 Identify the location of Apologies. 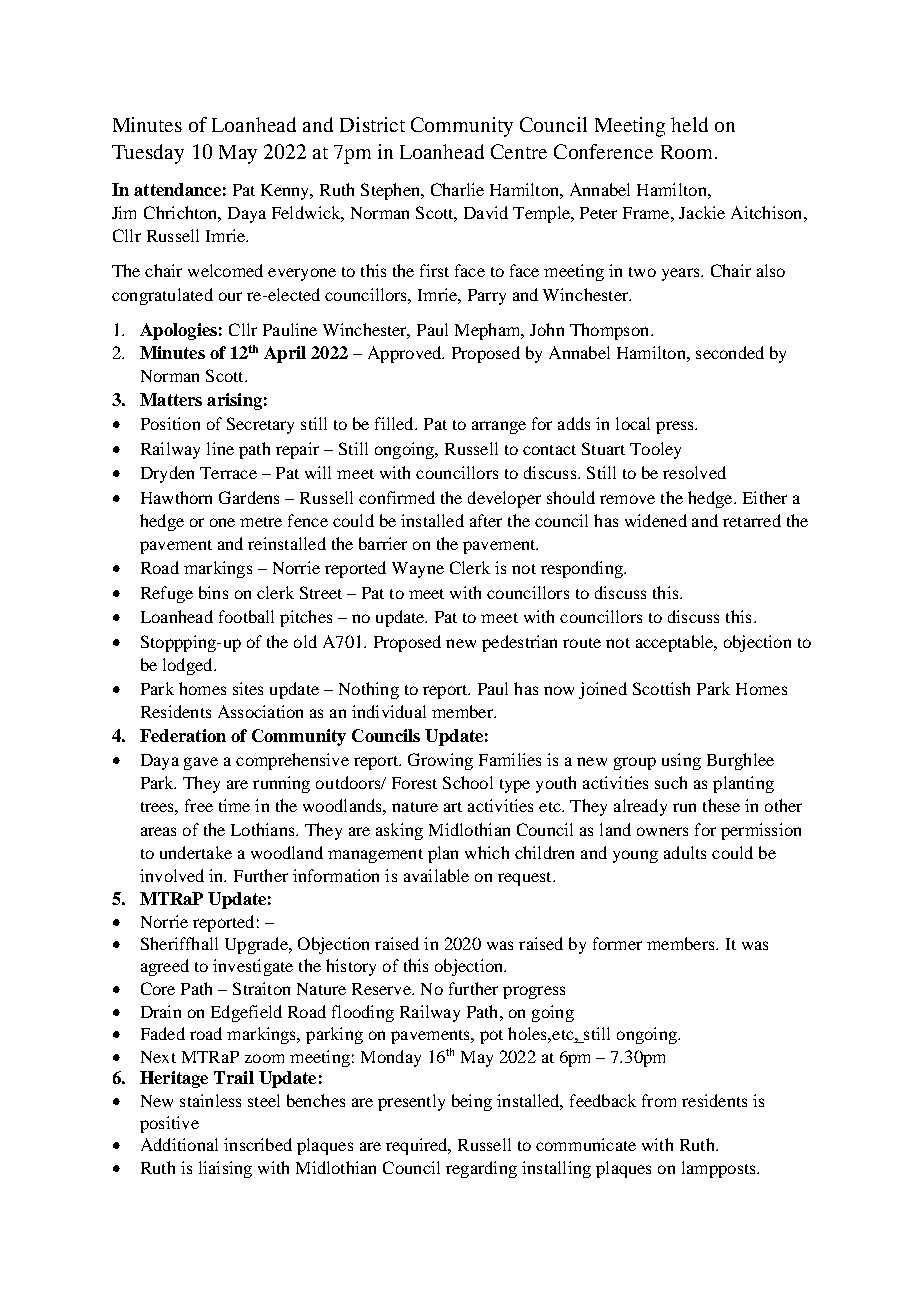
(178, 331).
